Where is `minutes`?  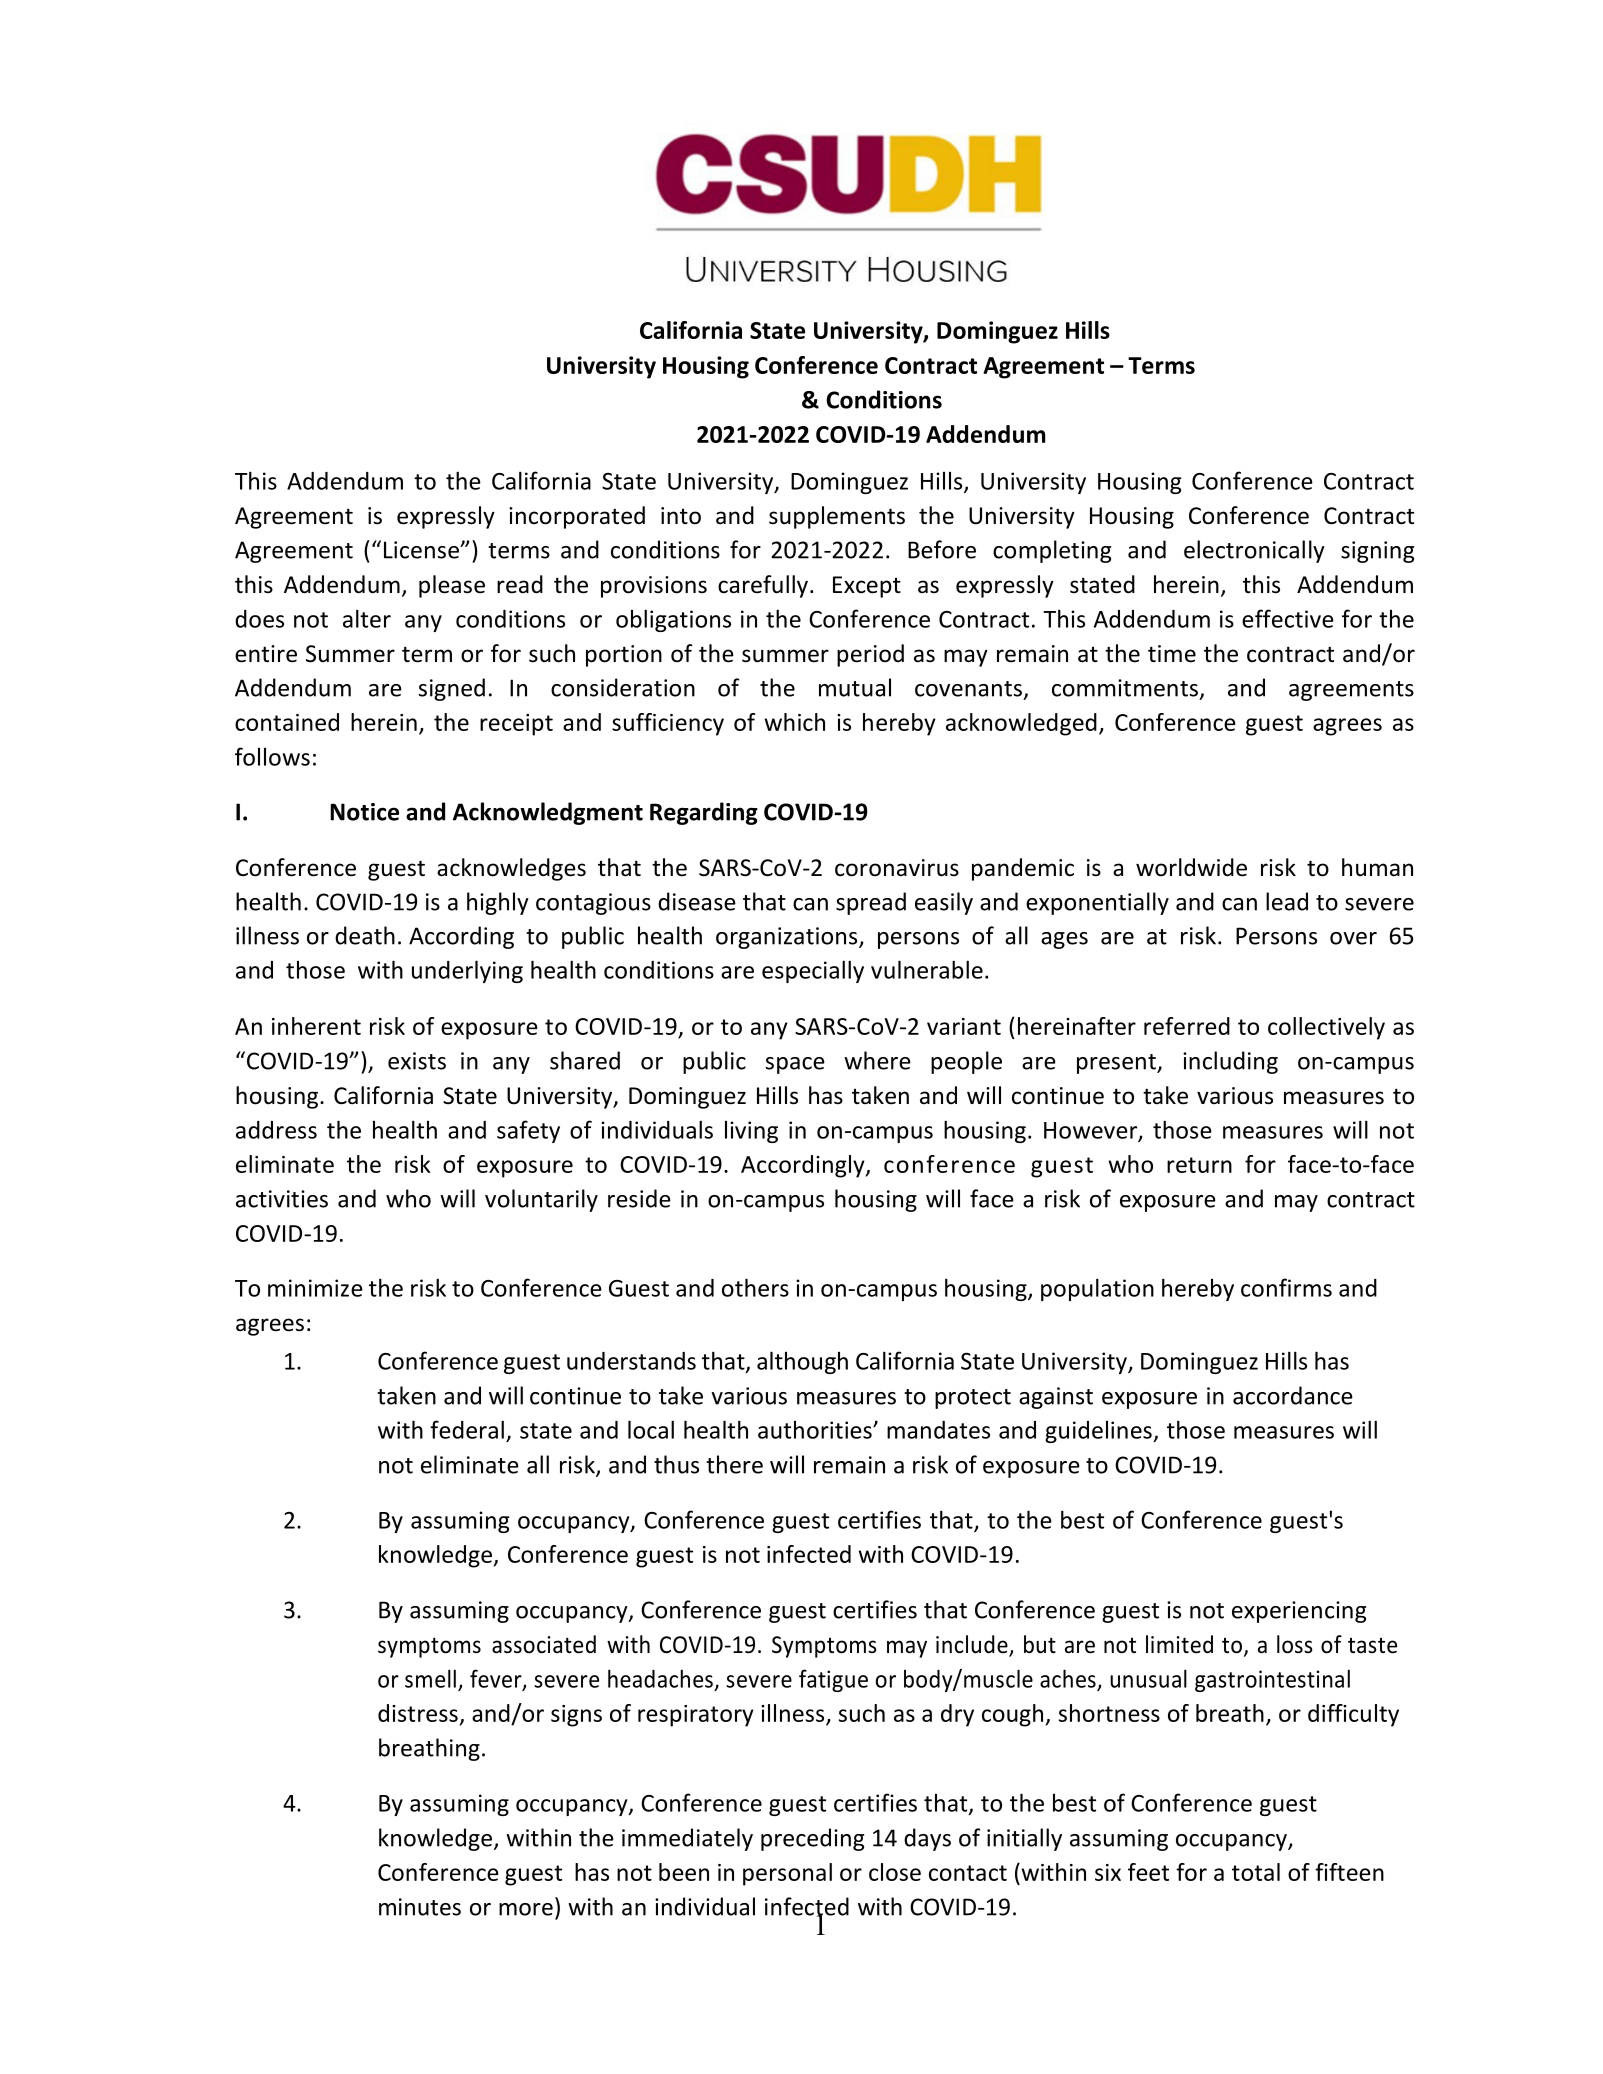 minutes is located at coordinates (420, 1907).
